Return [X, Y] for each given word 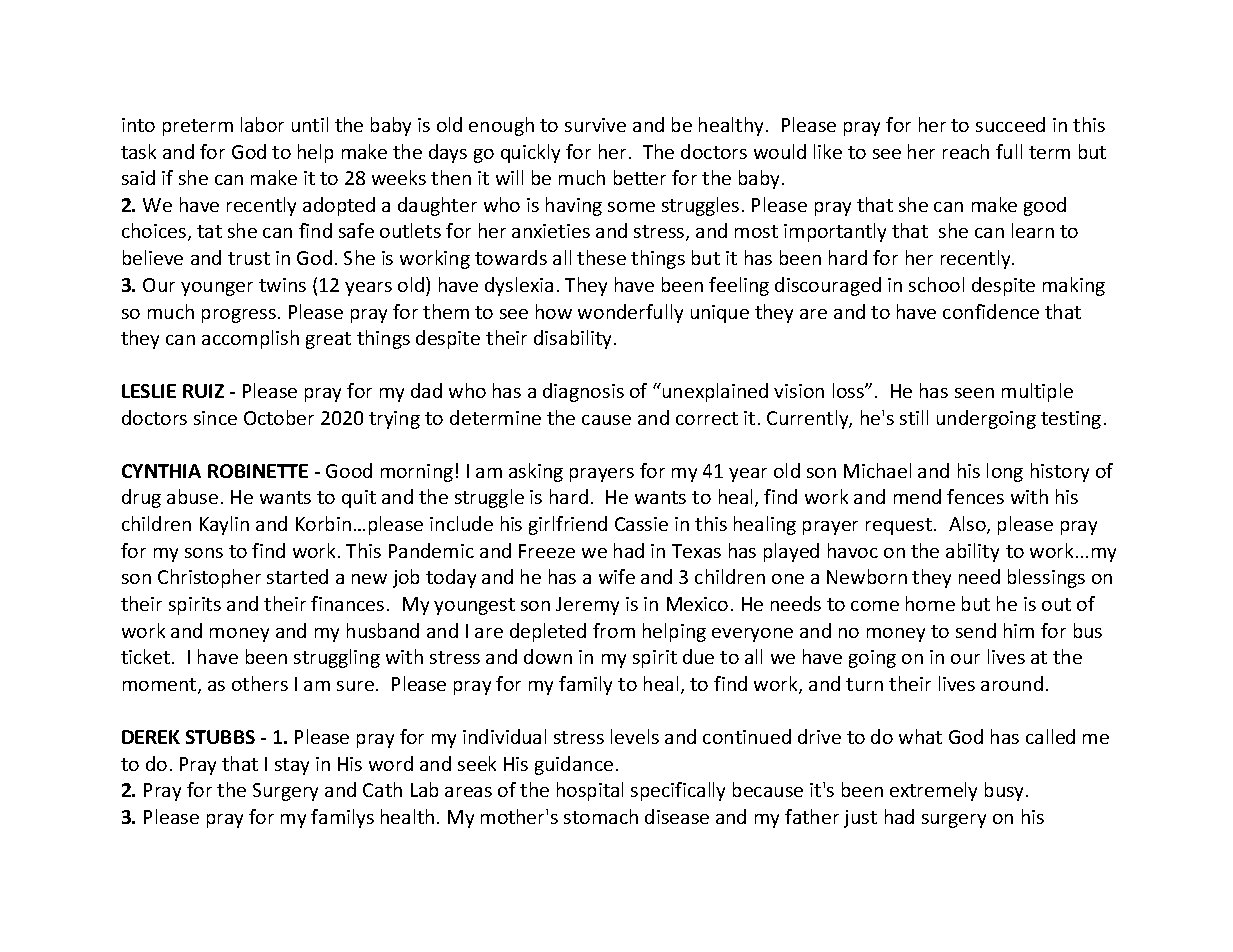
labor [262, 124]
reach [966, 151]
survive [595, 125]
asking [536, 472]
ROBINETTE [258, 471]
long [1005, 472]
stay [292, 766]
